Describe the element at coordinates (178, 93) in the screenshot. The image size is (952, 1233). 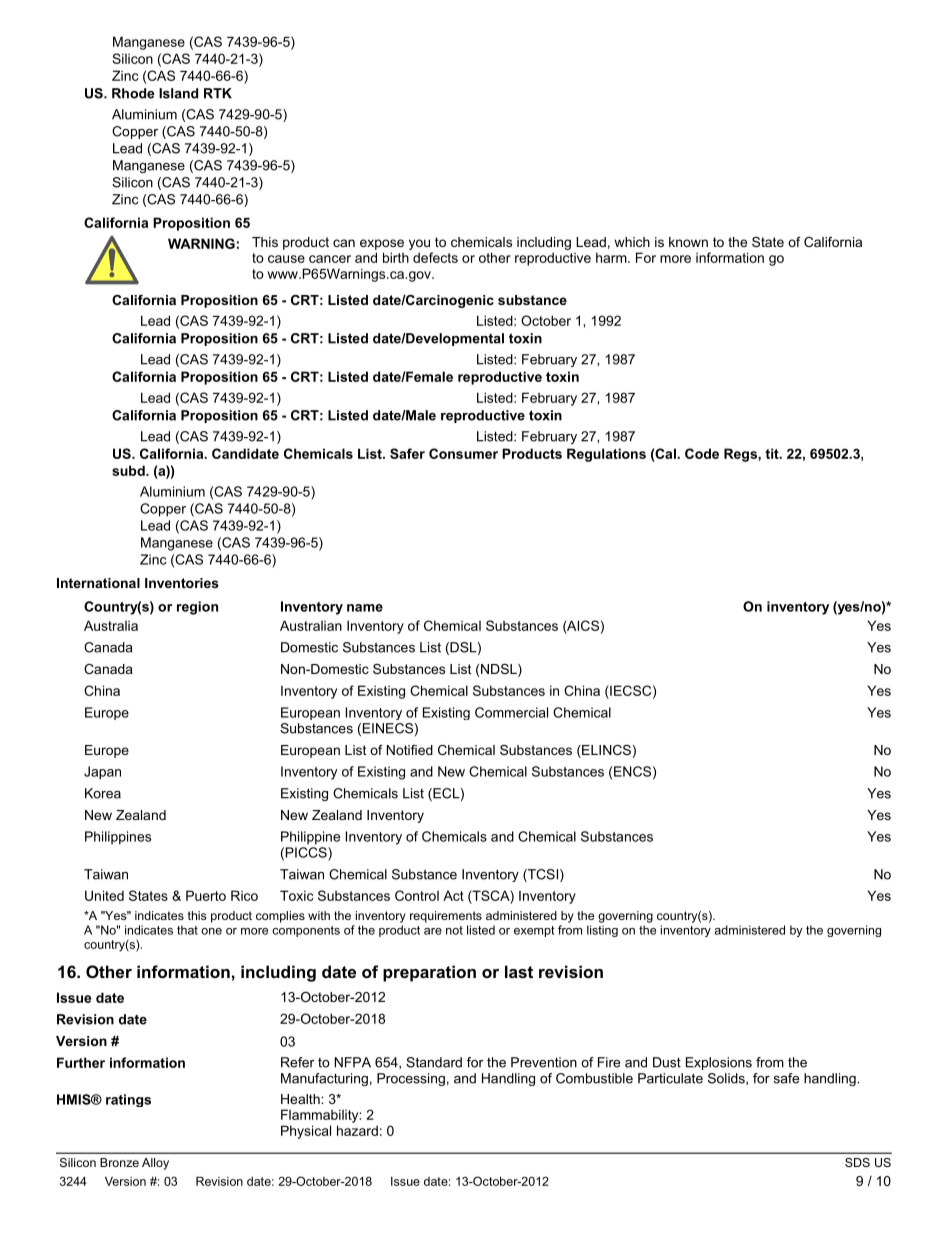
I see `Island` at that location.
